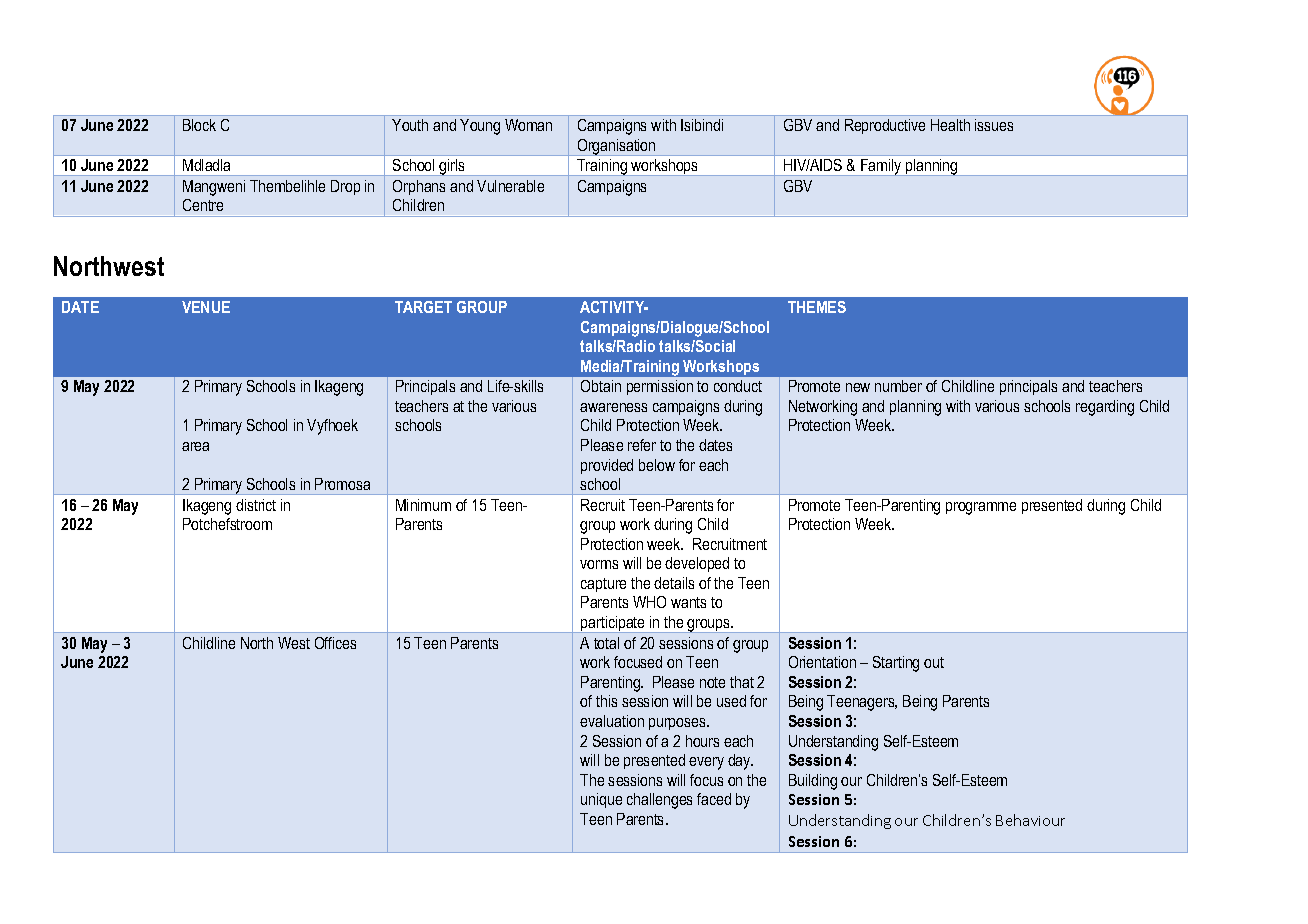 The width and height of the screenshot is (1308, 924). What do you see at coordinates (613, 624) in the screenshot?
I see `participate` at bounding box center [613, 624].
